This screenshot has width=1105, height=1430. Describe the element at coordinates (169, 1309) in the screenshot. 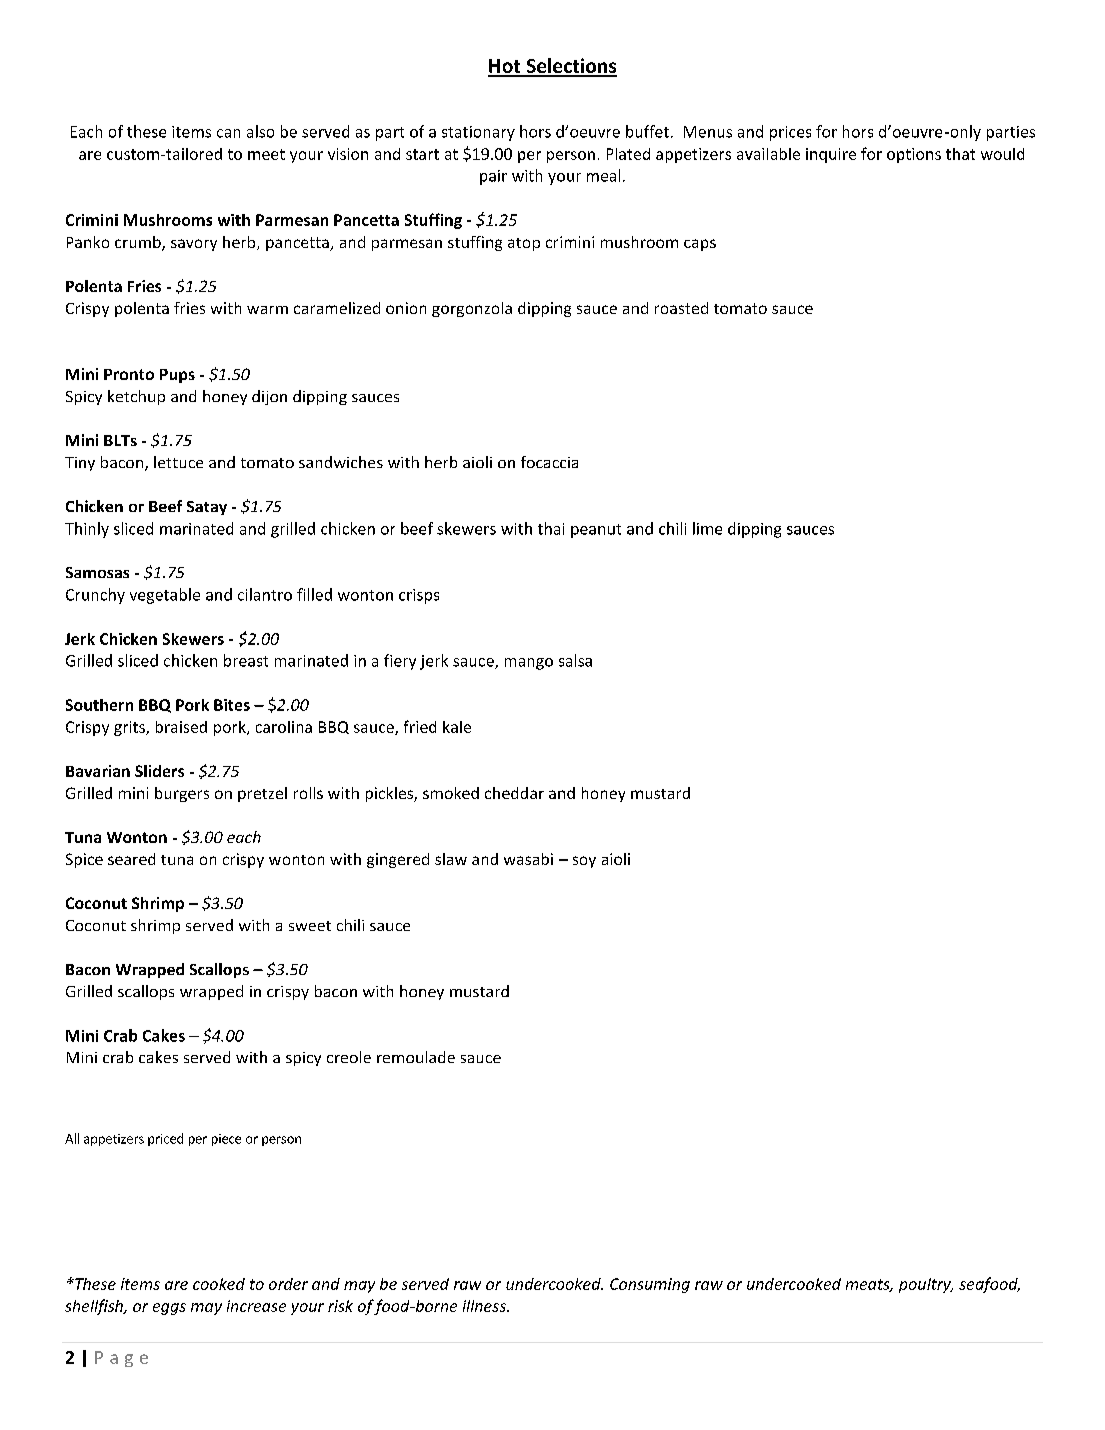

I see `eggs` at that location.
